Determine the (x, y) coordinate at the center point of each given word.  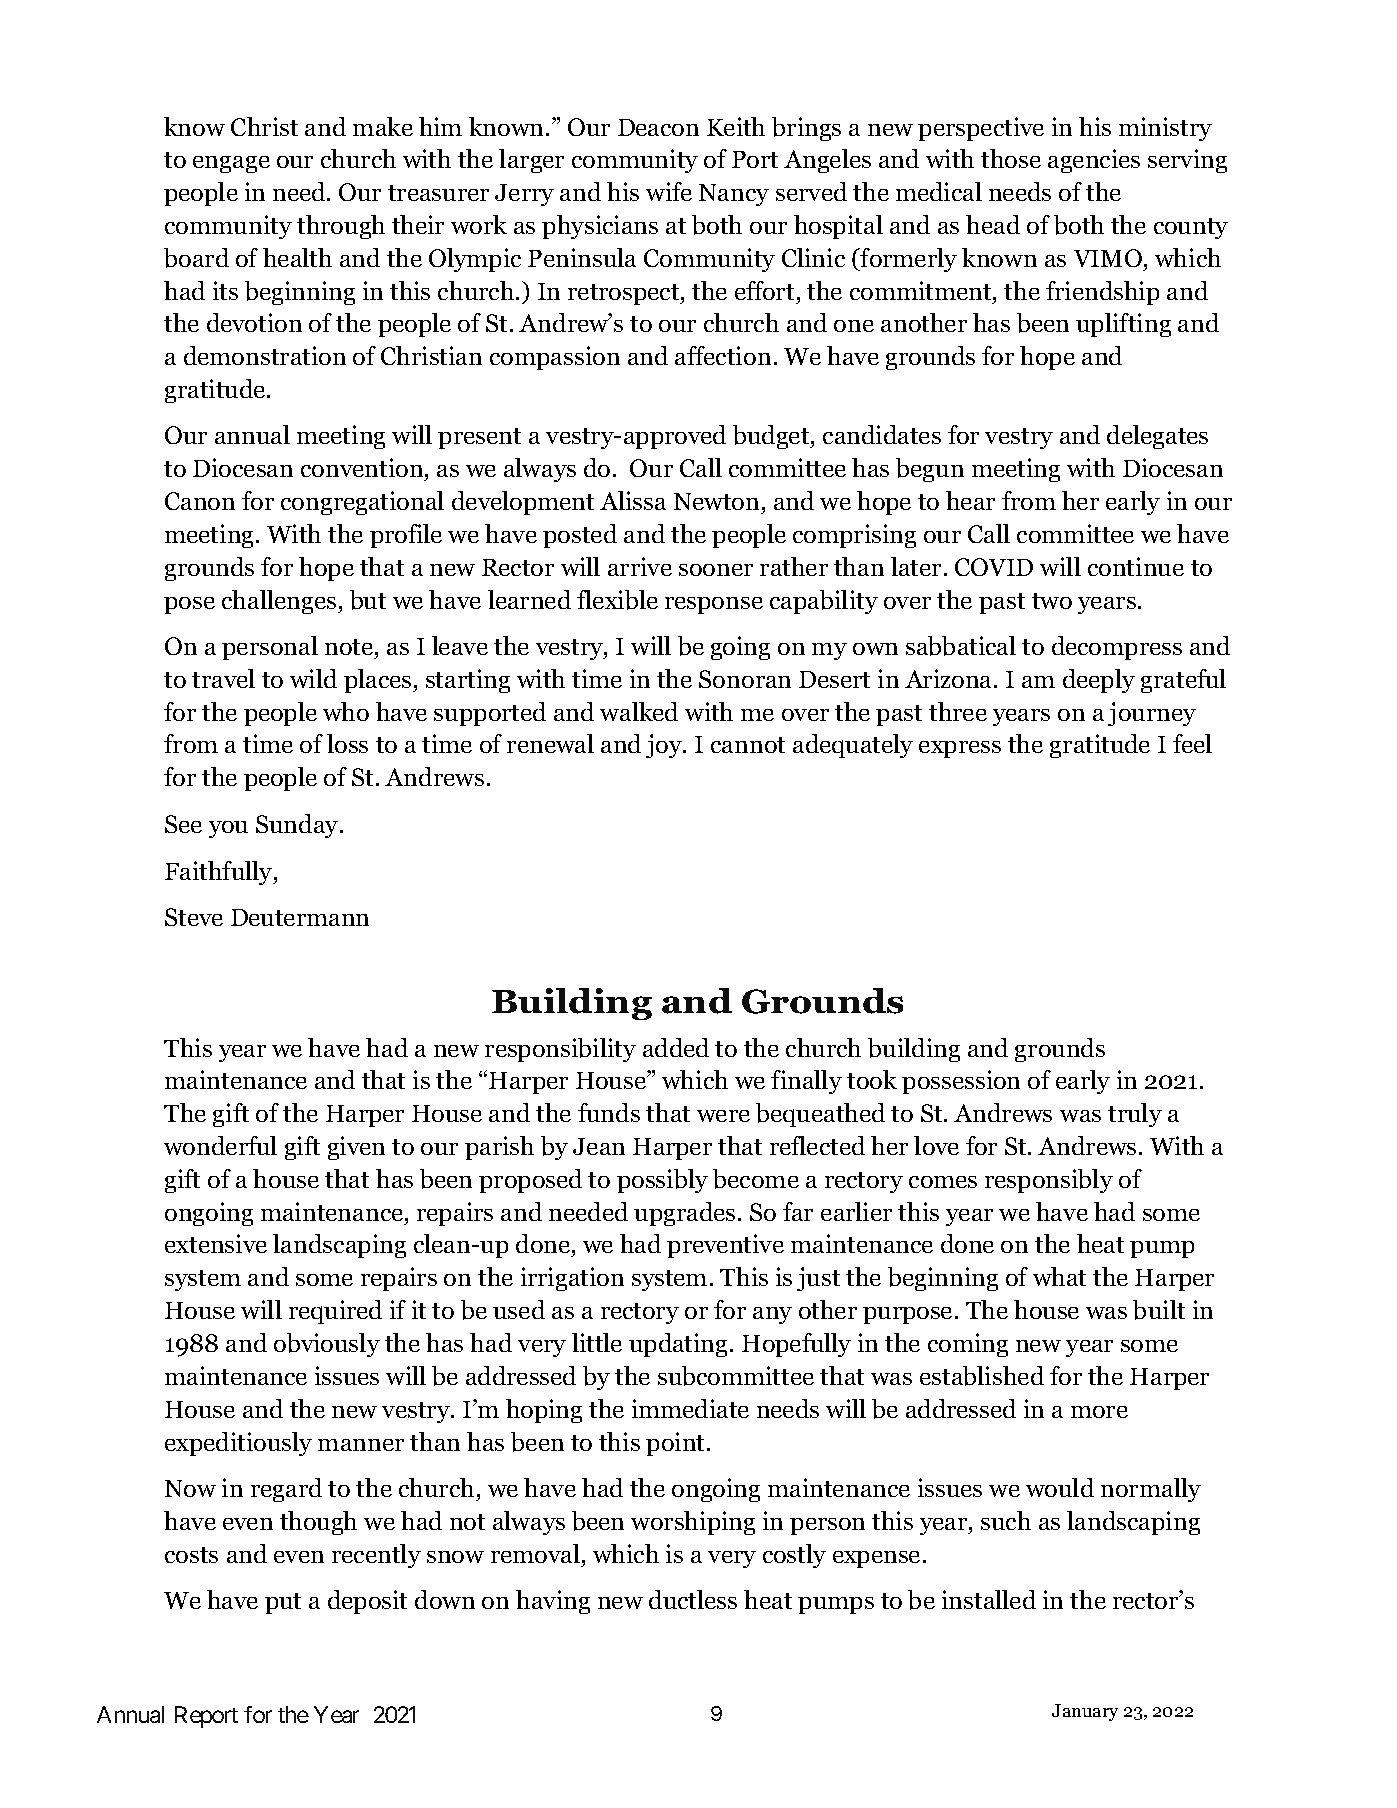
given (356, 1148)
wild (313, 678)
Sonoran (745, 679)
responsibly (1049, 1181)
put (283, 1603)
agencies (1094, 161)
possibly (662, 1181)
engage (231, 164)
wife (669, 191)
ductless (693, 1599)
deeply (1099, 681)
